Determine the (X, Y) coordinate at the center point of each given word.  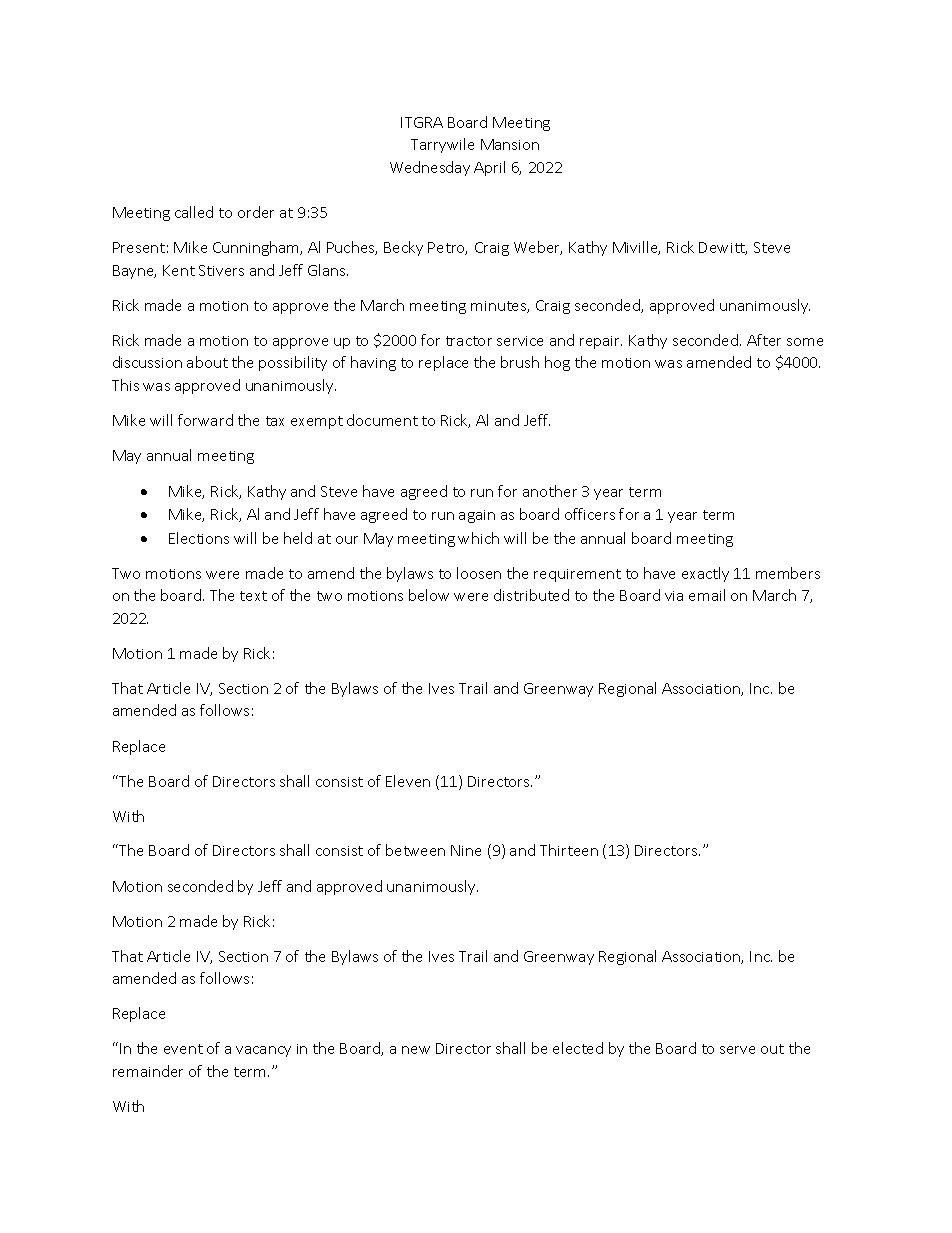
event (183, 1049)
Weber (538, 248)
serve (737, 1050)
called (194, 212)
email (707, 595)
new (416, 1050)
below (429, 595)
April (489, 168)
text (253, 596)
